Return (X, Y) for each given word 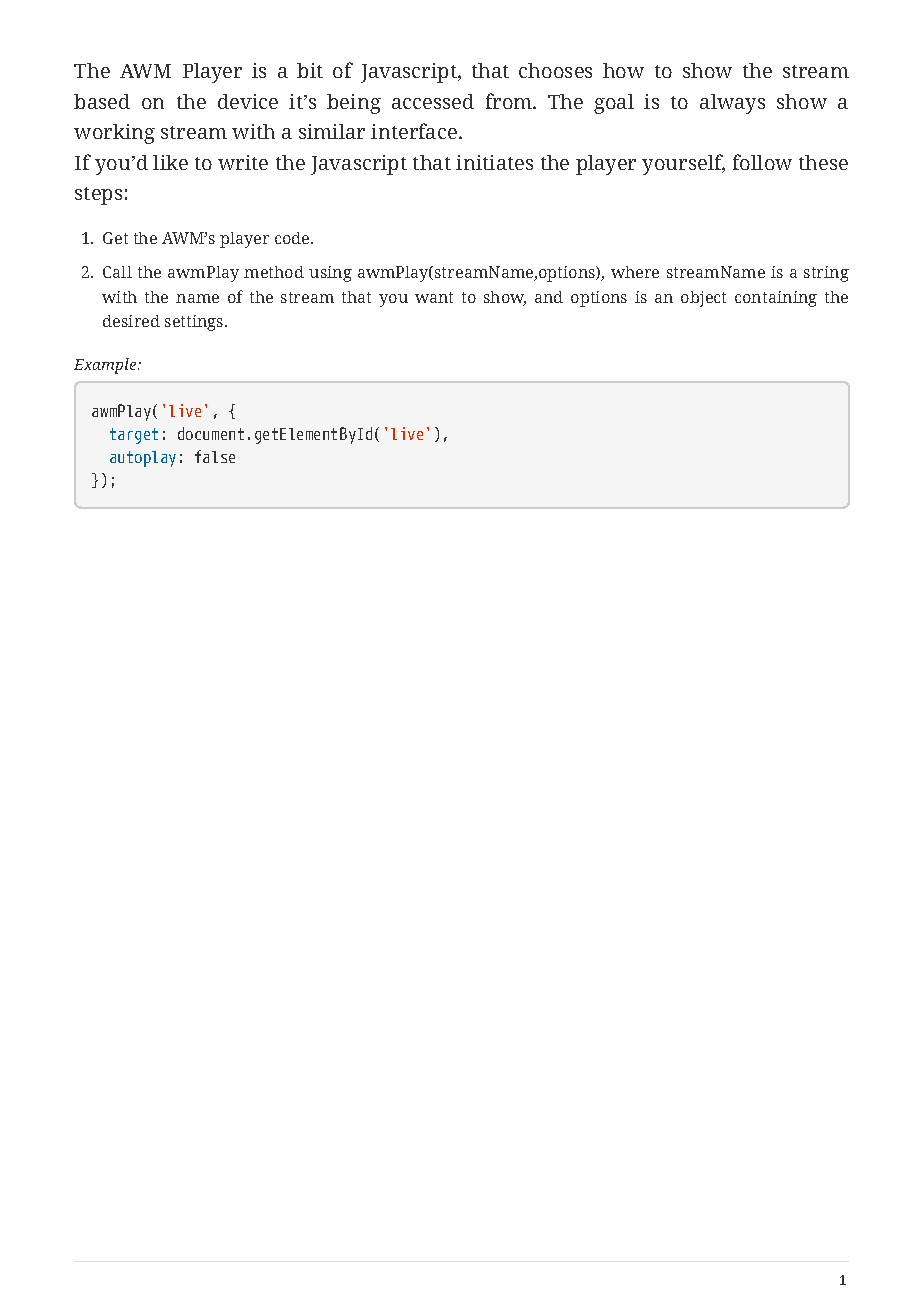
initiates (494, 162)
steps (98, 196)
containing (776, 299)
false (215, 456)
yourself (683, 164)
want (434, 297)
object (703, 299)
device (248, 101)
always (732, 104)
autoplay (143, 459)
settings (195, 323)
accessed (433, 101)
